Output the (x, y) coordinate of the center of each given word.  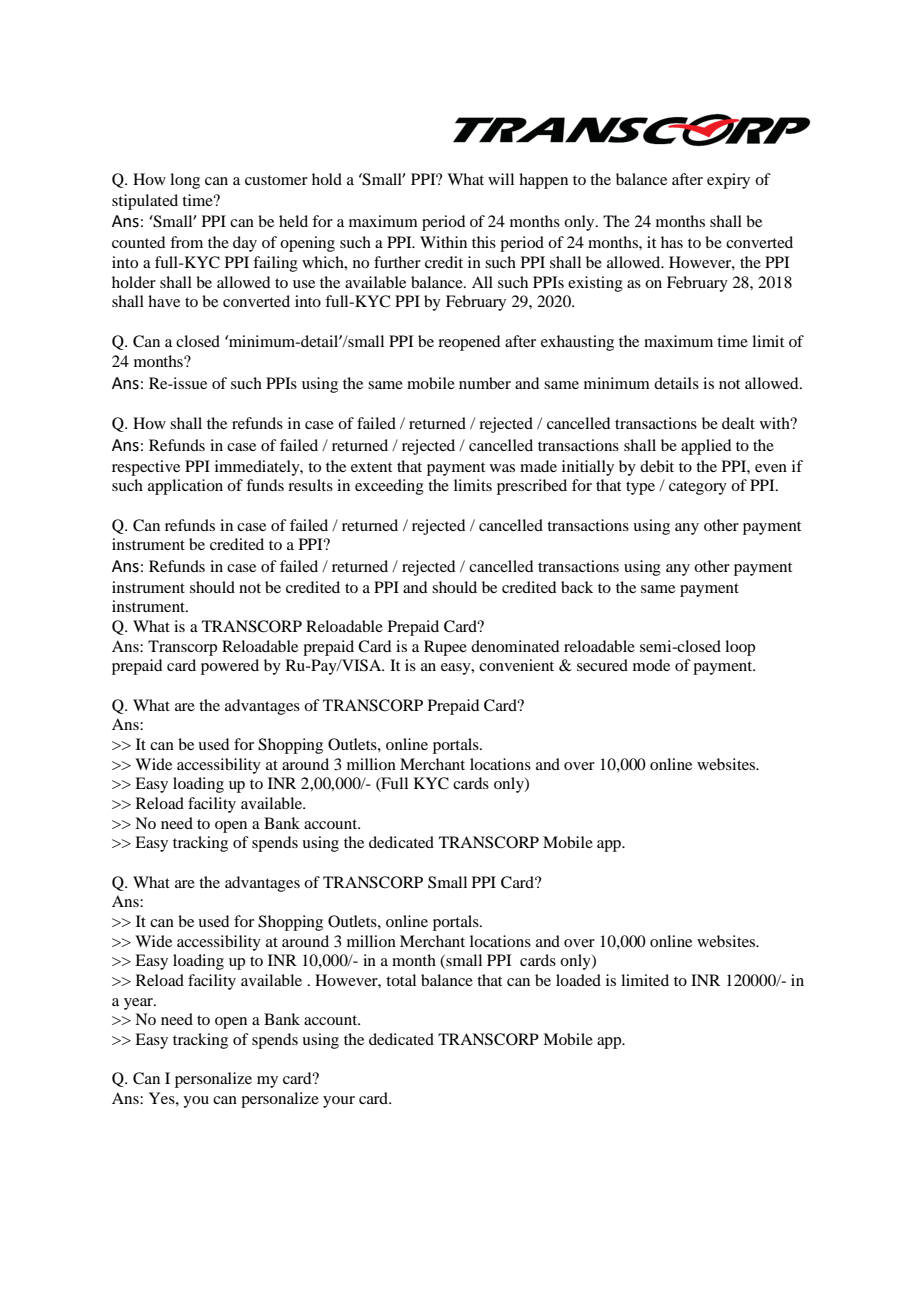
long (185, 181)
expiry (728, 181)
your (339, 1102)
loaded (578, 980)
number (485, 383)
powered (230, 667)
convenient (516, 665)
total (401, 980)
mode (651, 665)
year (139, 1004)
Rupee (445, 648)
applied (706, 447)
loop (740, 648)
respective (146, 468)
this (484, 242)
